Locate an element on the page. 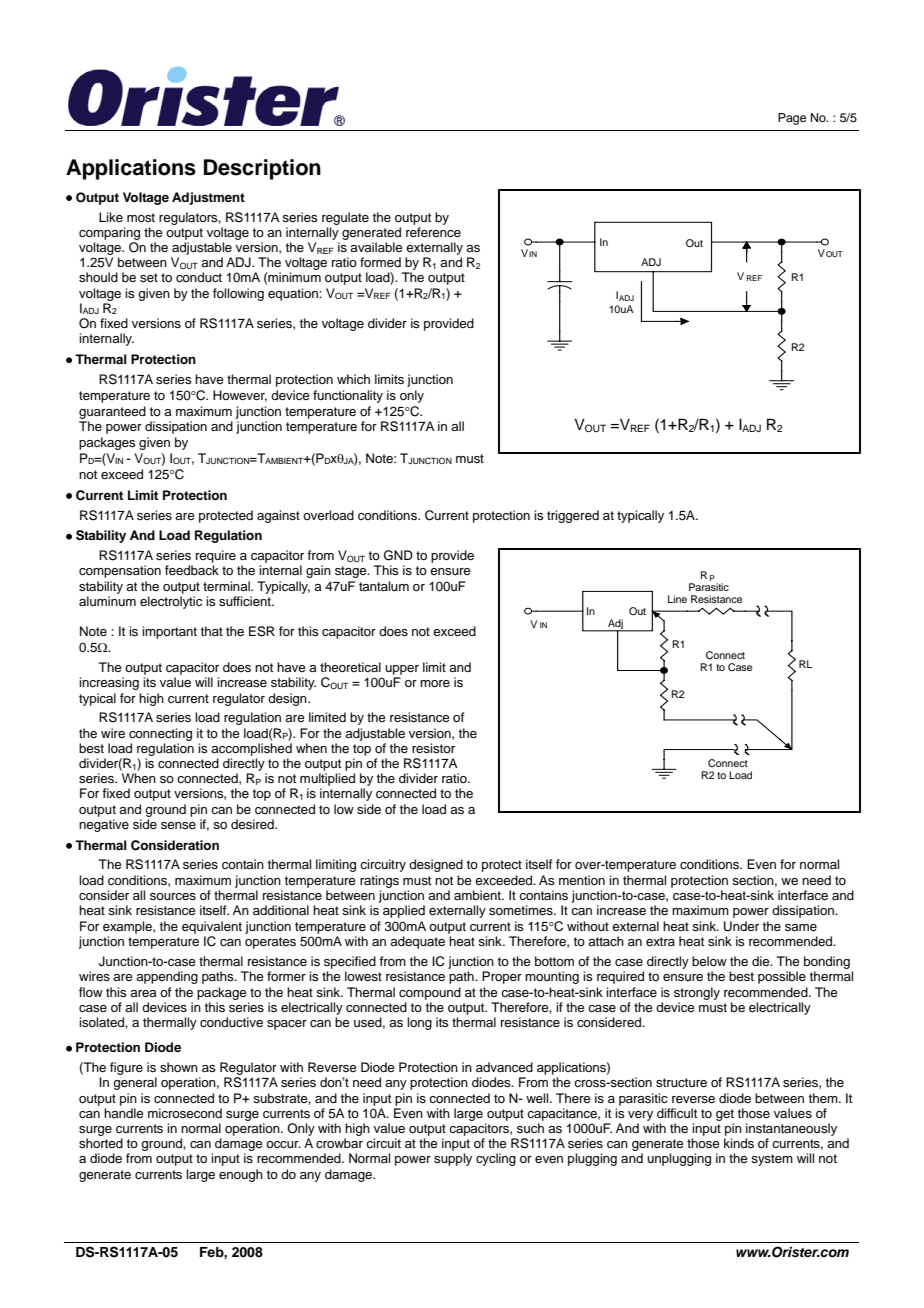 The height and width of the document is (1308, 924). Adjustment is located at coordinates (208, 198).
